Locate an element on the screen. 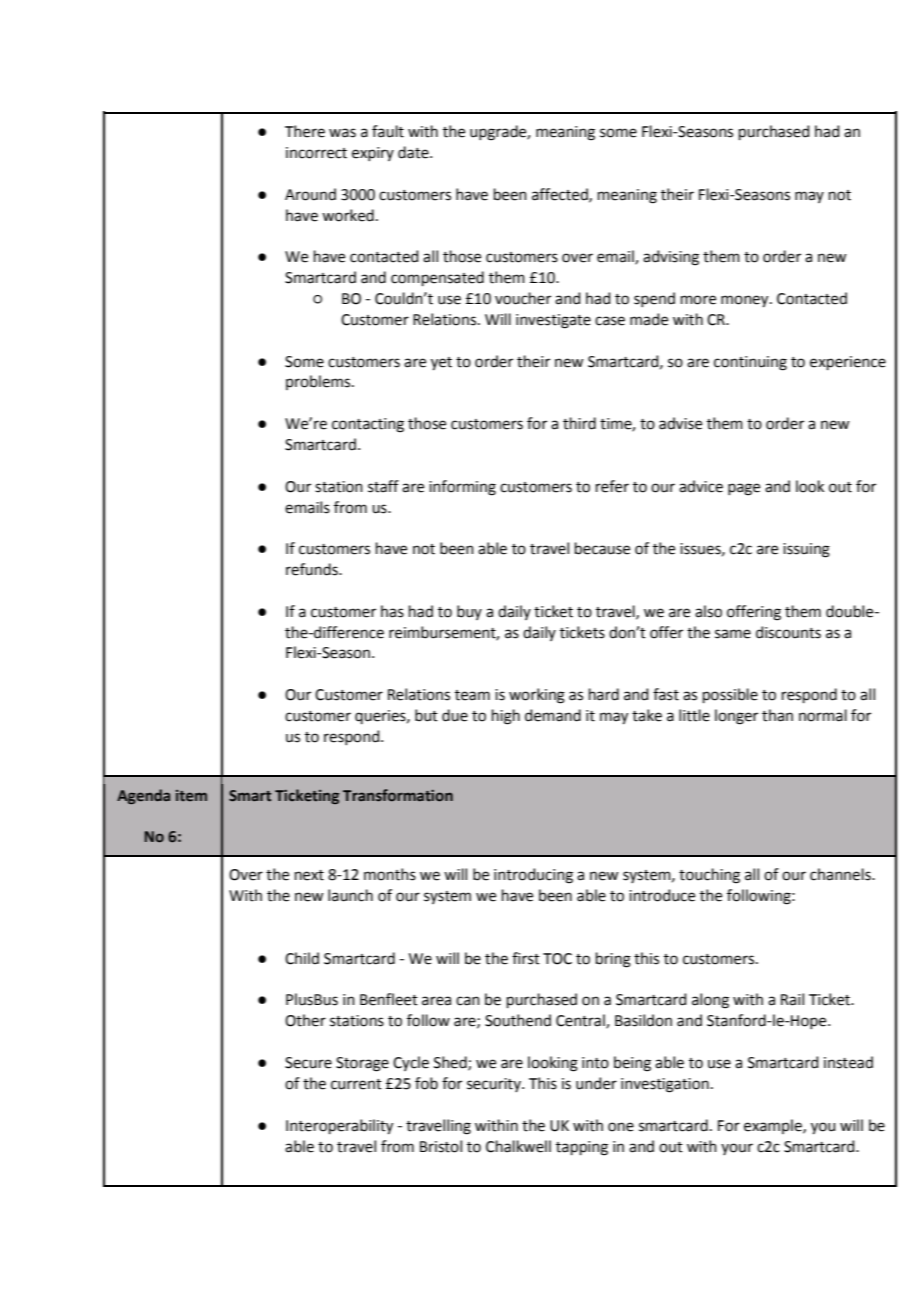 This screenshot has height=1307, width=924. advising is located at coordinates (671, 258).
